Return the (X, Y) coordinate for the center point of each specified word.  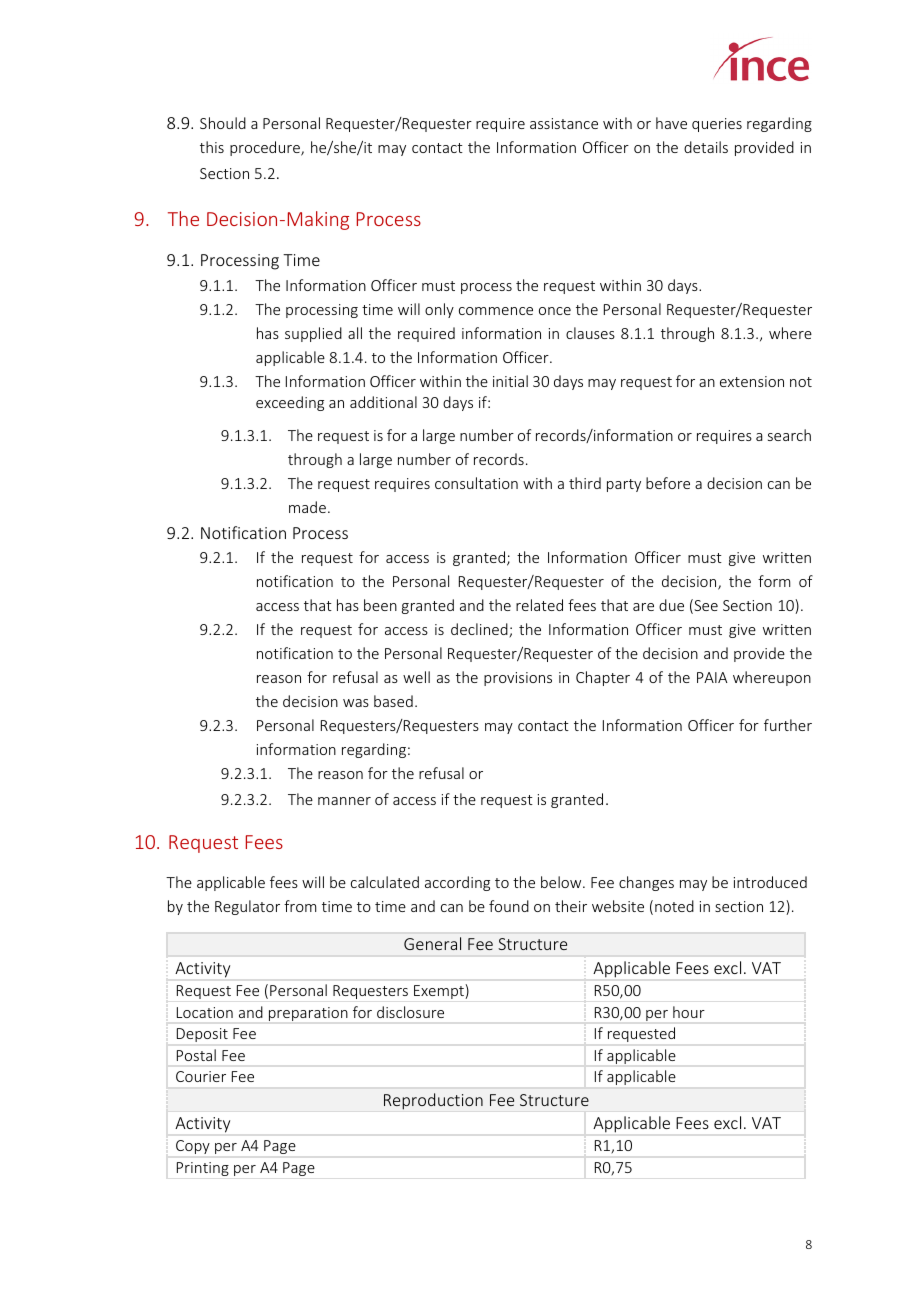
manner (344, 801)
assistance (564, 123)
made (307, 507)
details (706, 147)
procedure (266, 148)
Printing (203, 1169)
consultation (476, 483)
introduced (770, 882)
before (668, 483)
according (457, 883)
